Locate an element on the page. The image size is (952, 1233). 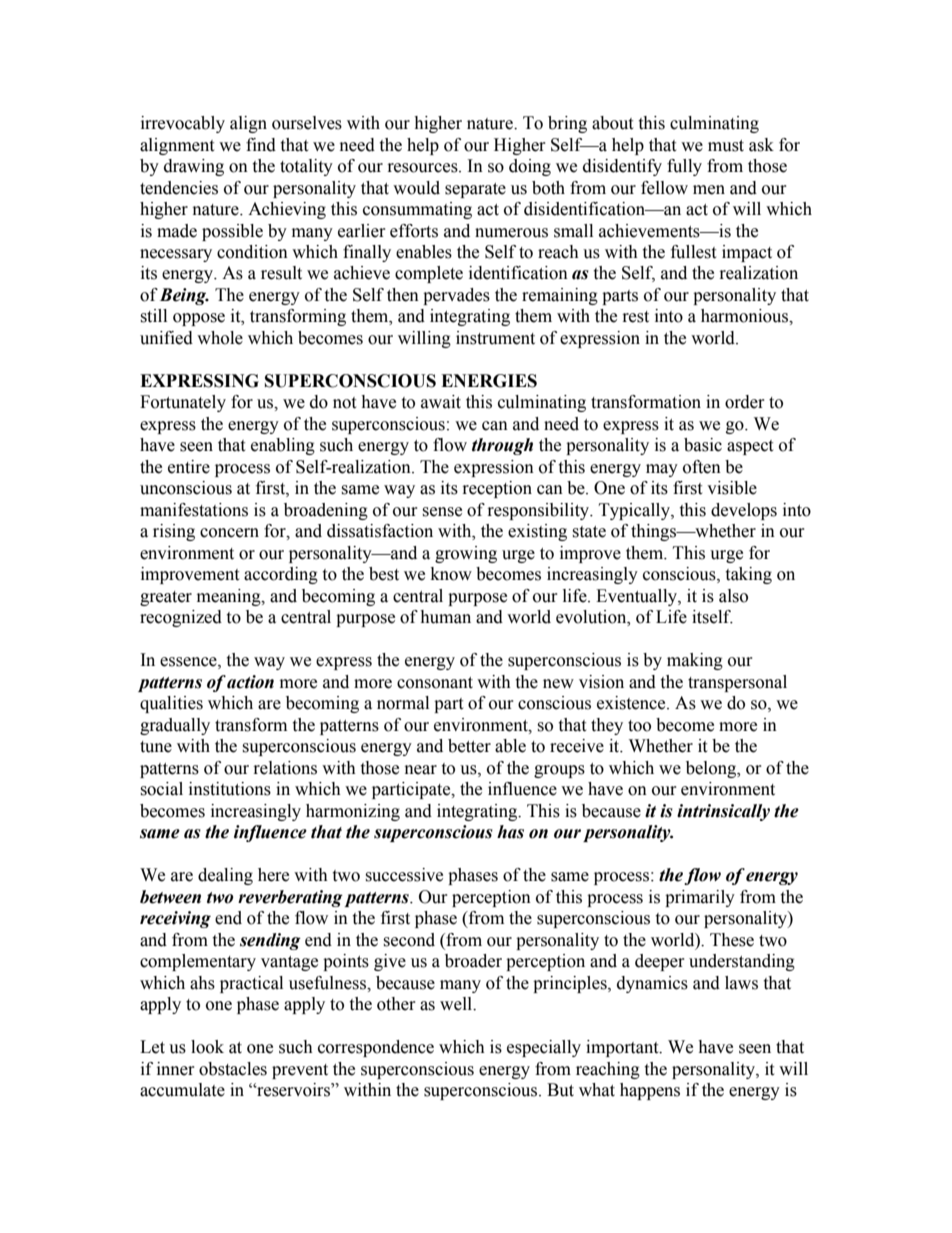
find is located at coordinates (261, 145).
